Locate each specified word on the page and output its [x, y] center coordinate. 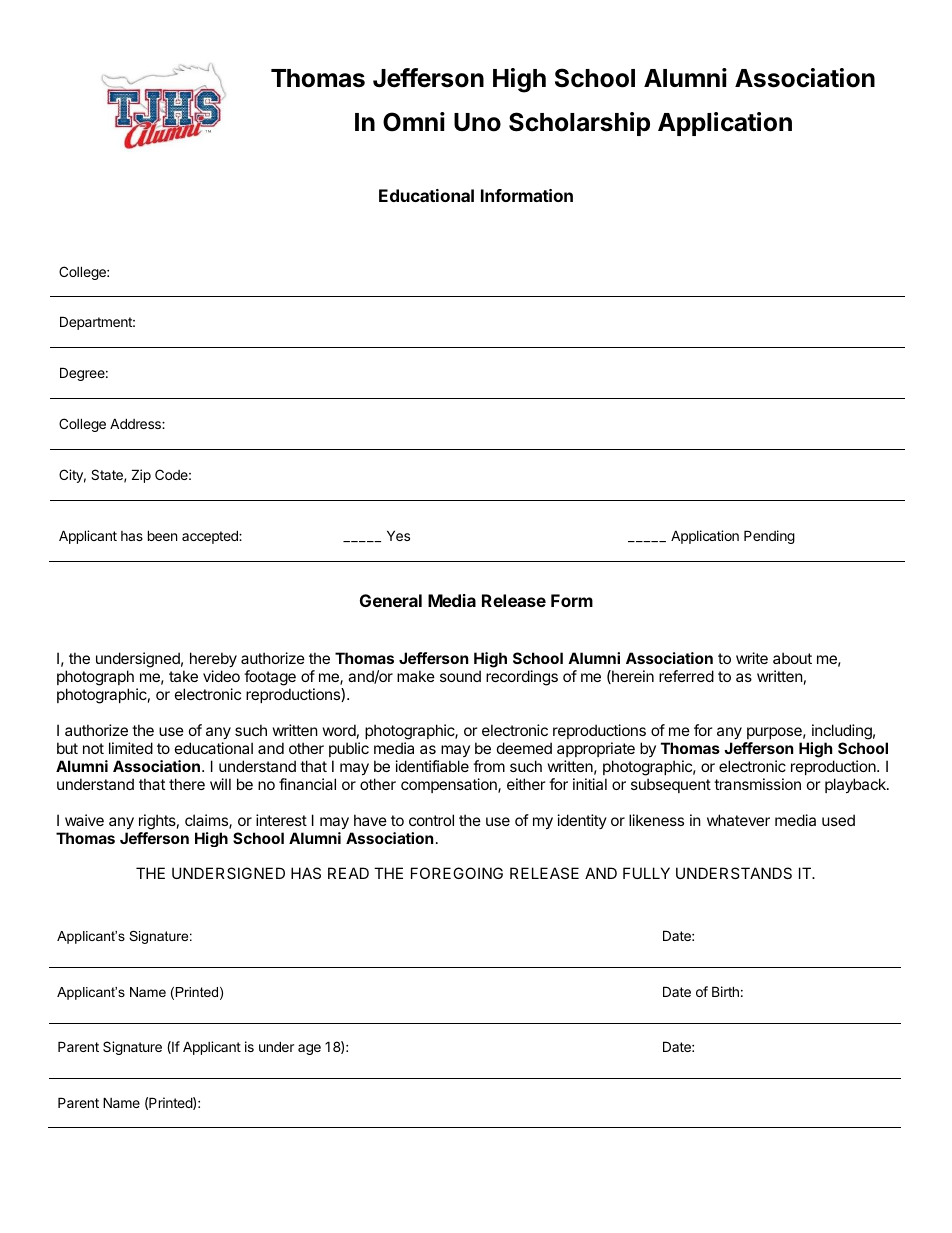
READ [348, 873]
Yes [398, 535]
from [489, 766]
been [162, 535]
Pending [769, 537]
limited [131, 748]
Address [136, 423]
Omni [414, 122]
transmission [757, 784]
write [752, 658]
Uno [477, 122]
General [391, 600]
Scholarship [579, 124]
